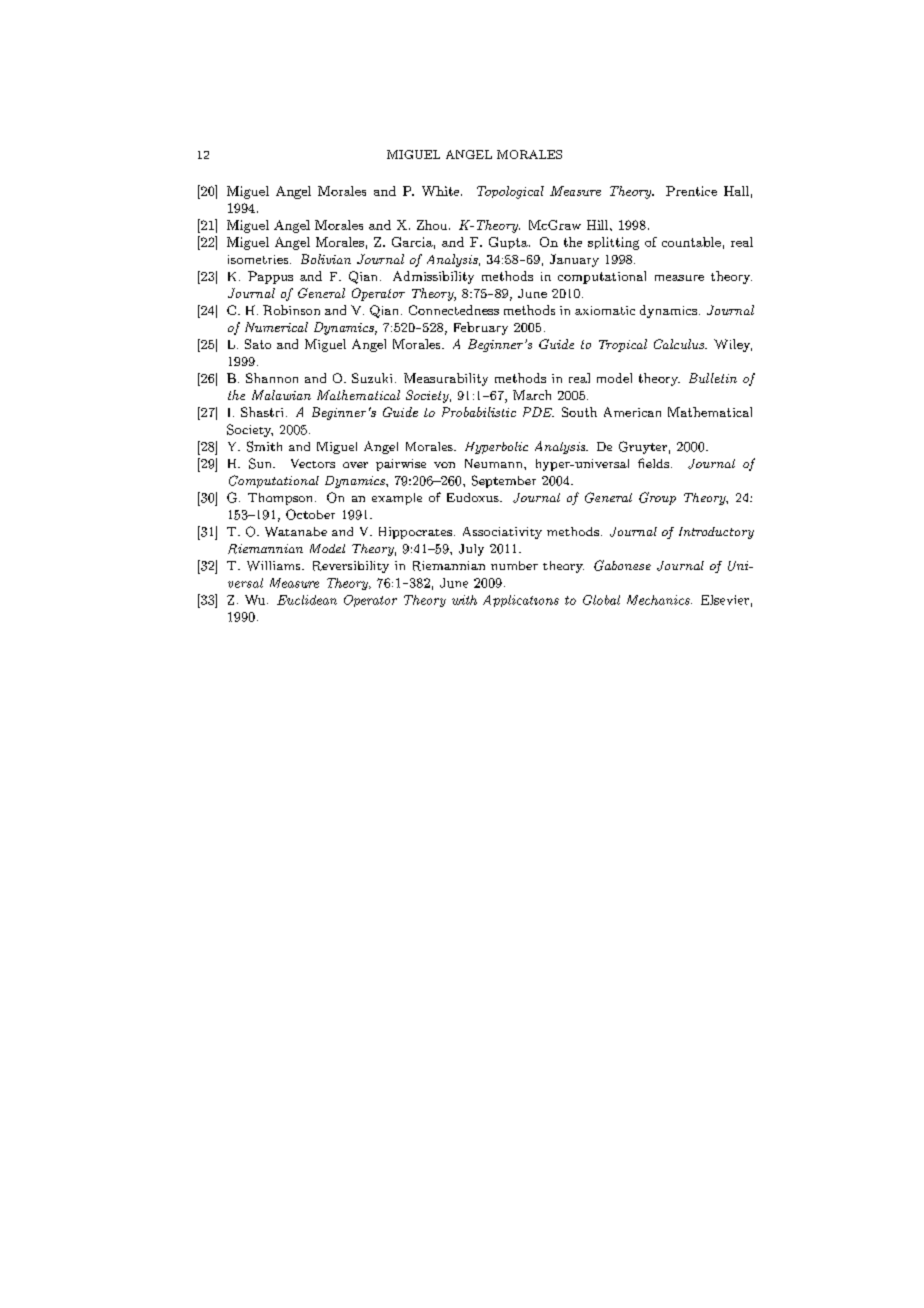 This screenshot has width=924, height=1308. What do you see at coordinates (307, 600) in the screenshot?
I see `Euclidean` at bounding box center [307, 600].
